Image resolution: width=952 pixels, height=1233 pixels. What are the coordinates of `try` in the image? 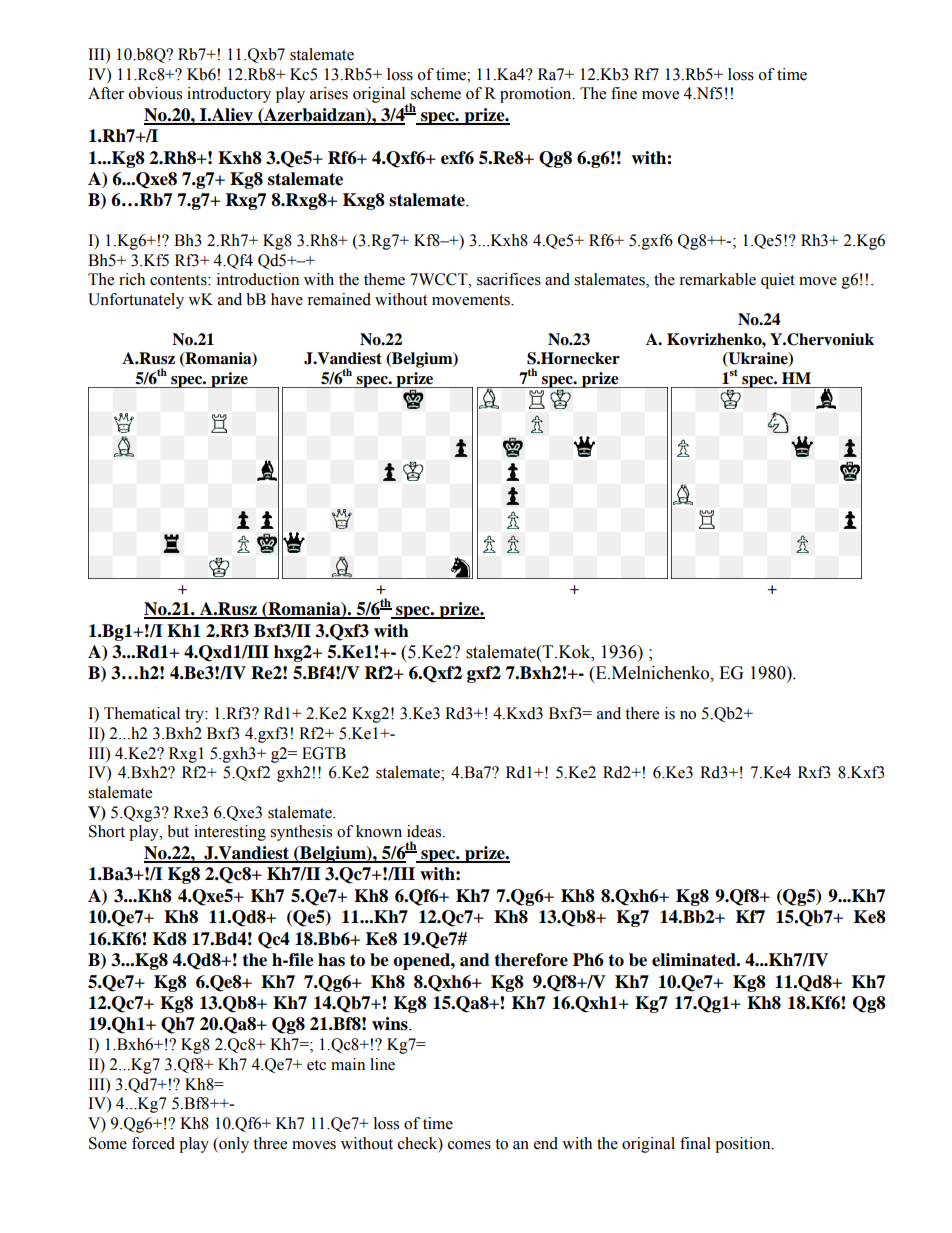 It's located at (195, 716).
